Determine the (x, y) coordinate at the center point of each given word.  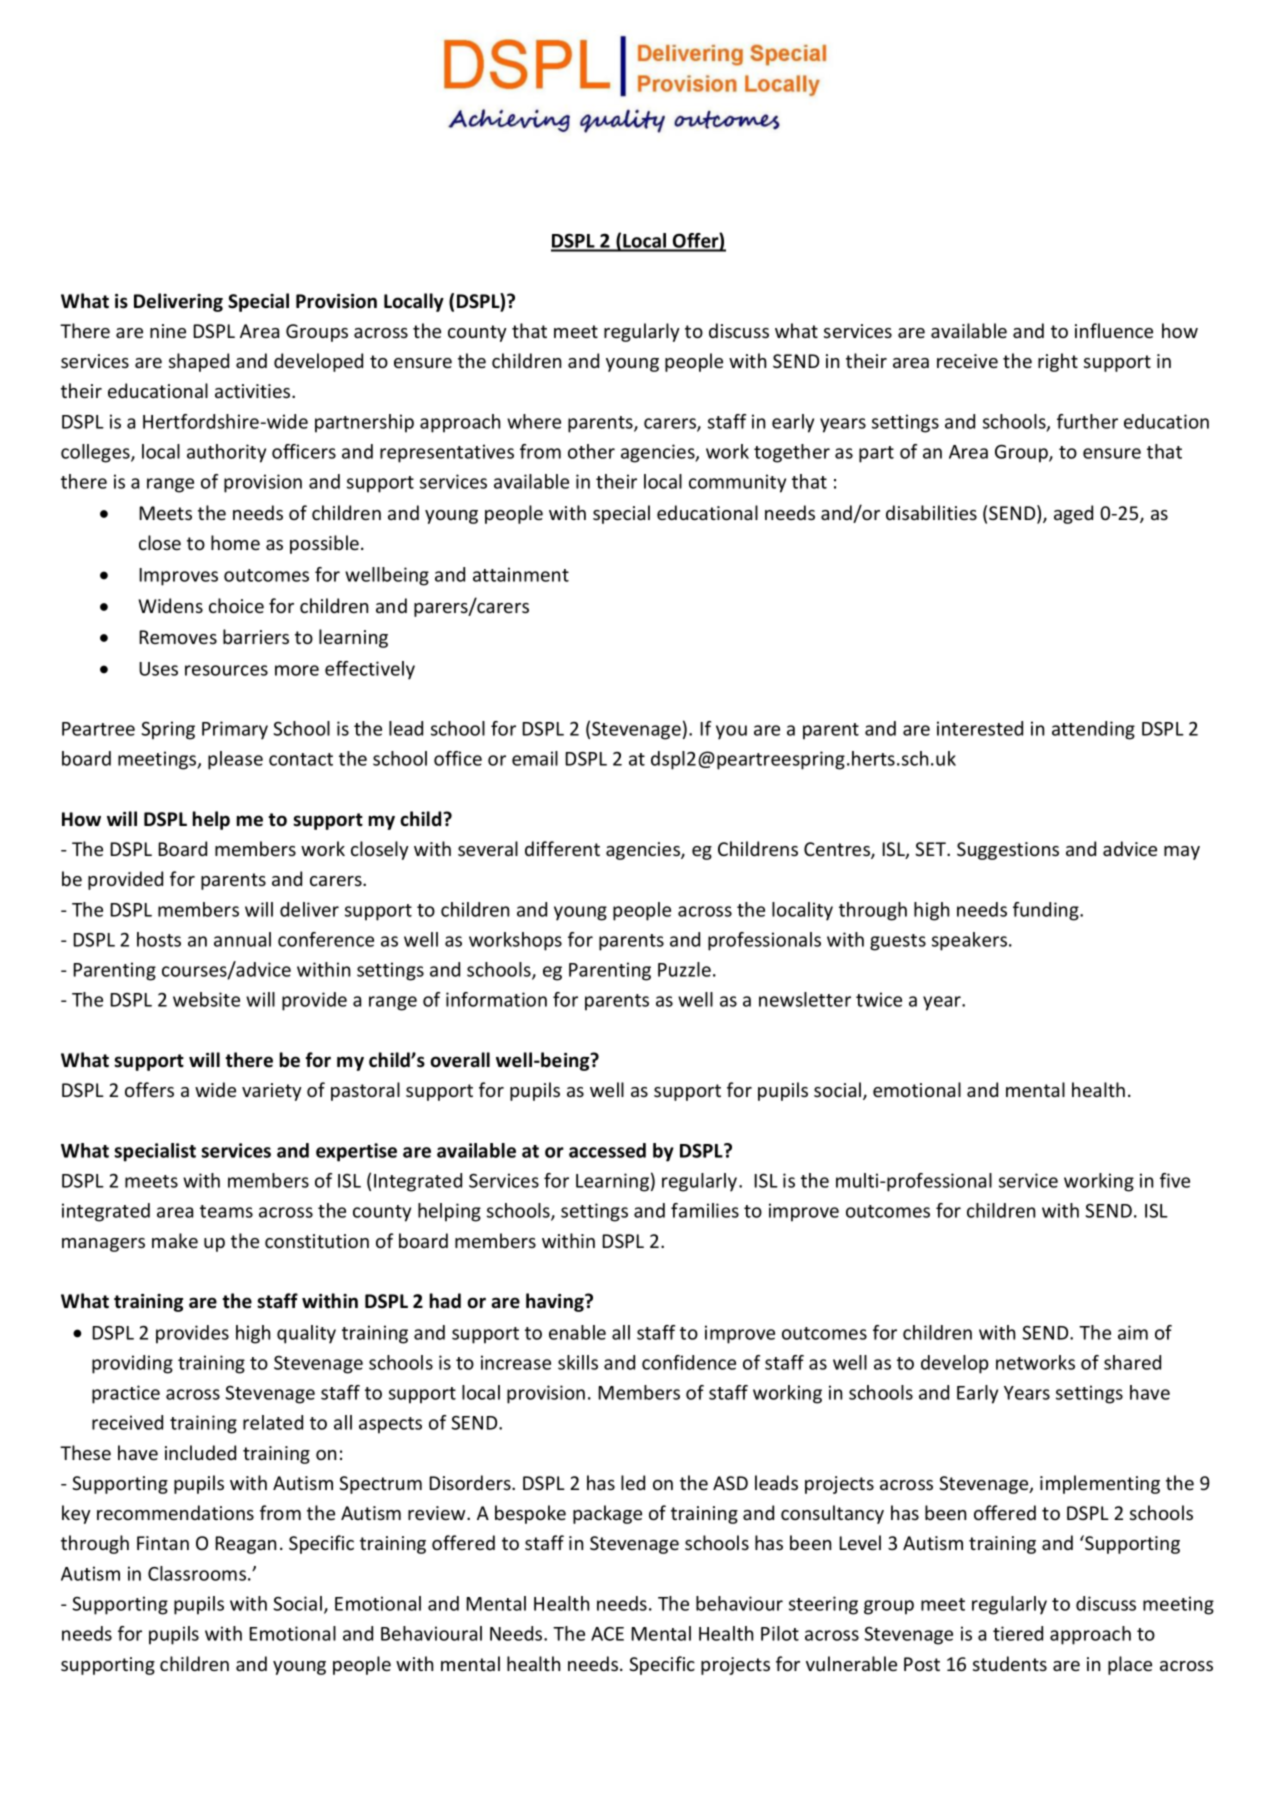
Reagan (245, 1545)
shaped (199, 362)
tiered (1018, 1633)
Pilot (780, 1633)
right (1058, 362)
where (534, 421)
